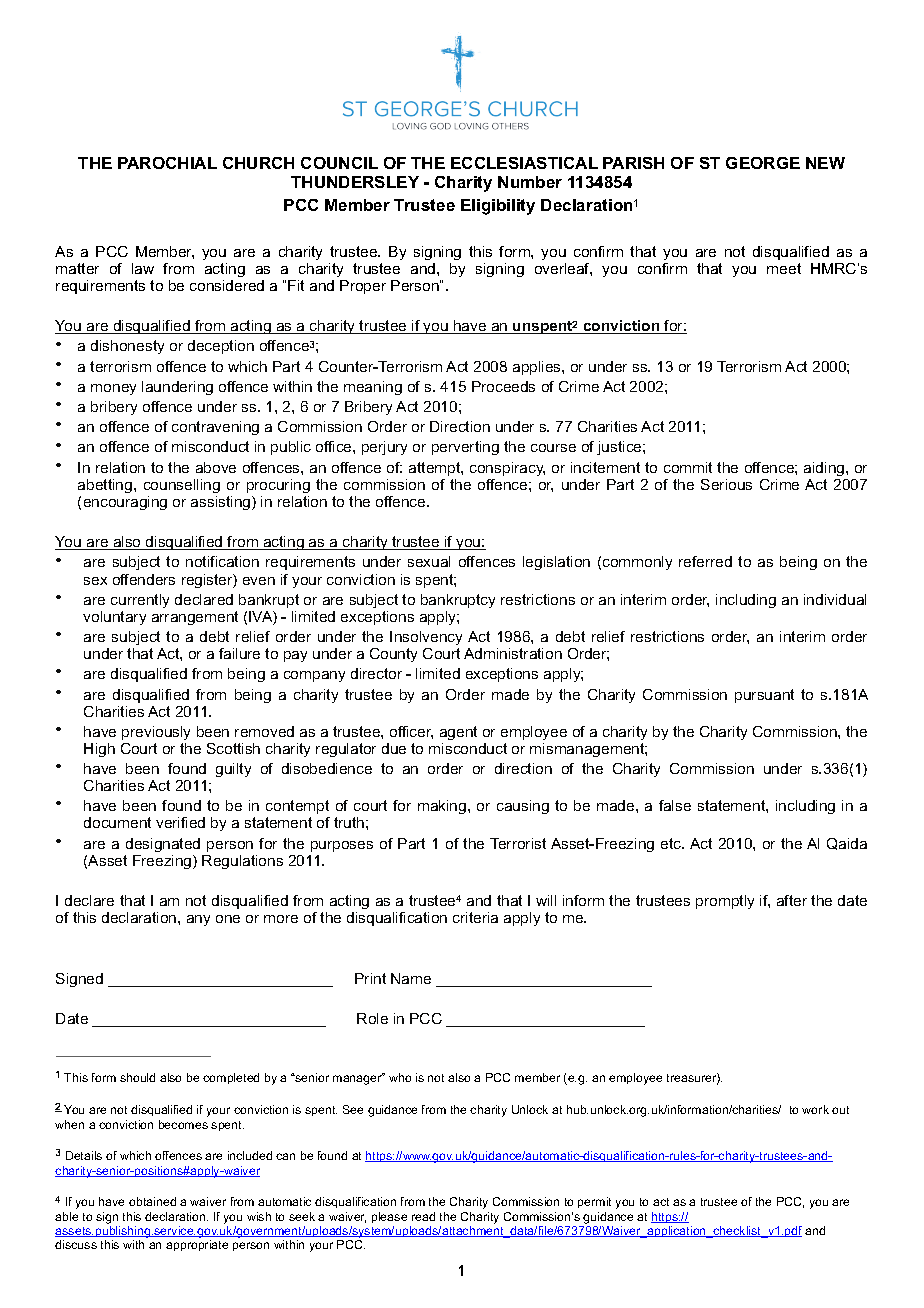  I want to click on obtained, so click(152, 1201).
